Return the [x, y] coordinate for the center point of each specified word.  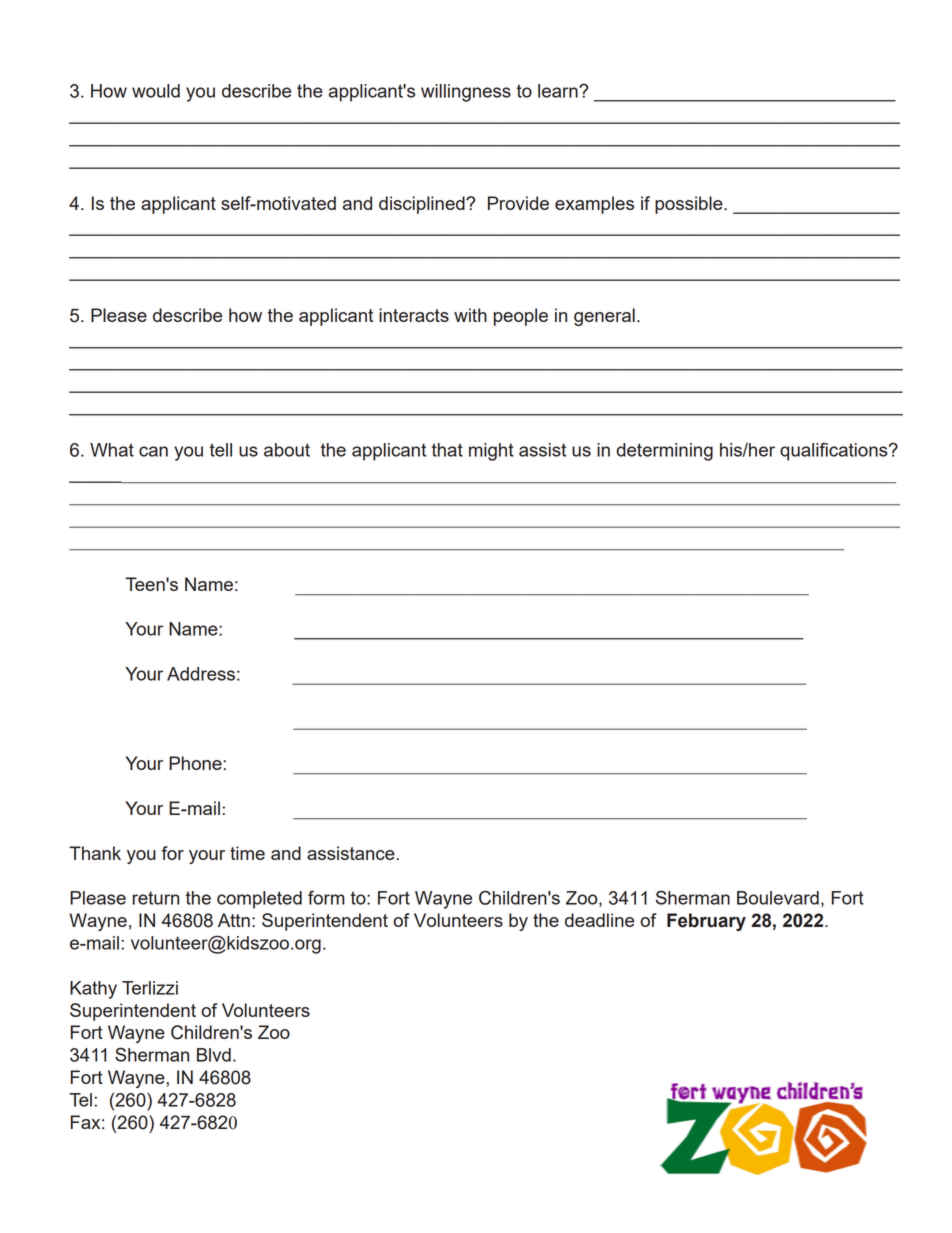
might [491, 452]
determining [664, 452]
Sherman [152, 1054]
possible [690, 205]
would [156, 91]
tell [221, 450]
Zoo [274, 1032]
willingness [466, 93]
